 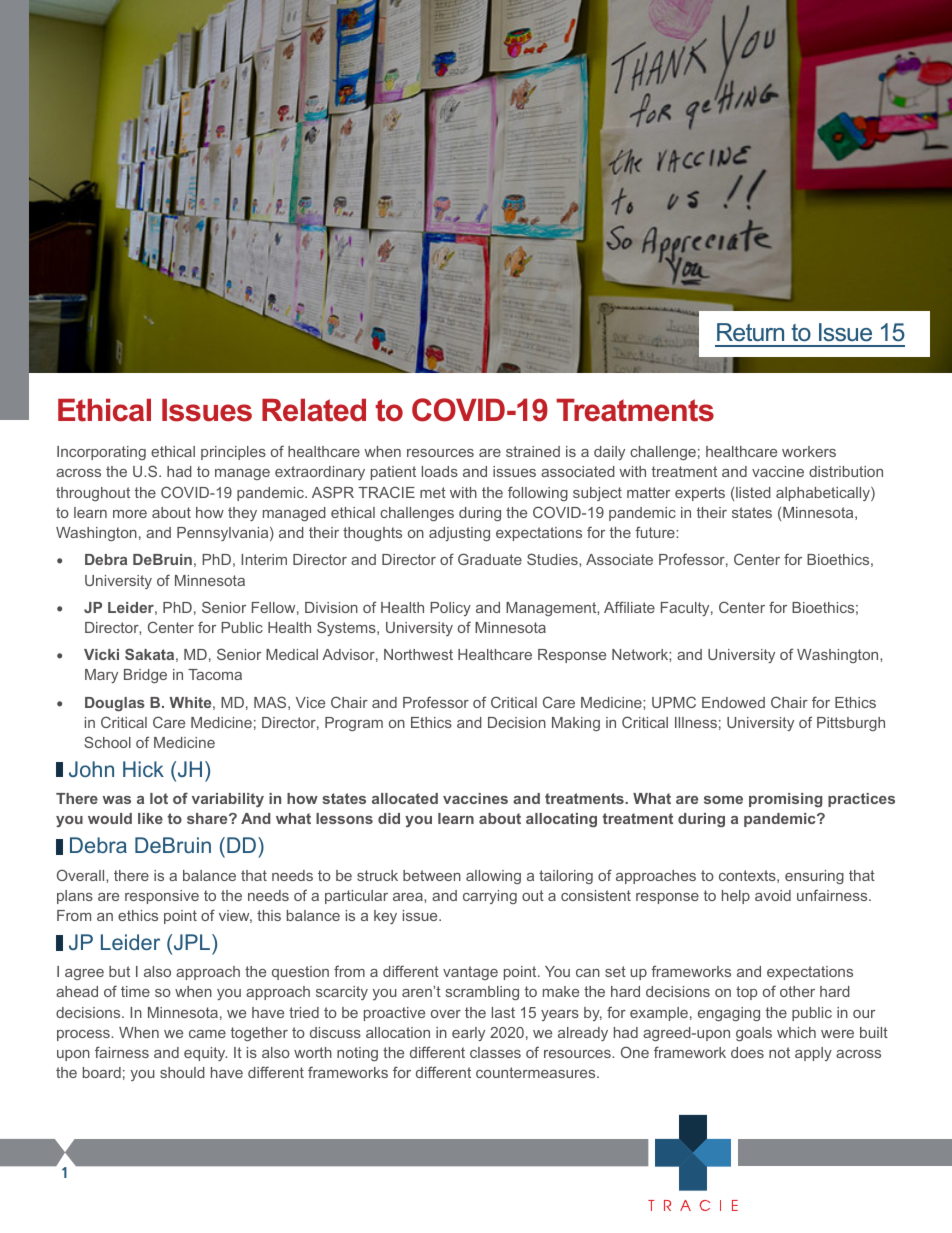 What do you see at coordinates (192, 943) in the document?
I see `JPL` at bounding box center [192, 943].
